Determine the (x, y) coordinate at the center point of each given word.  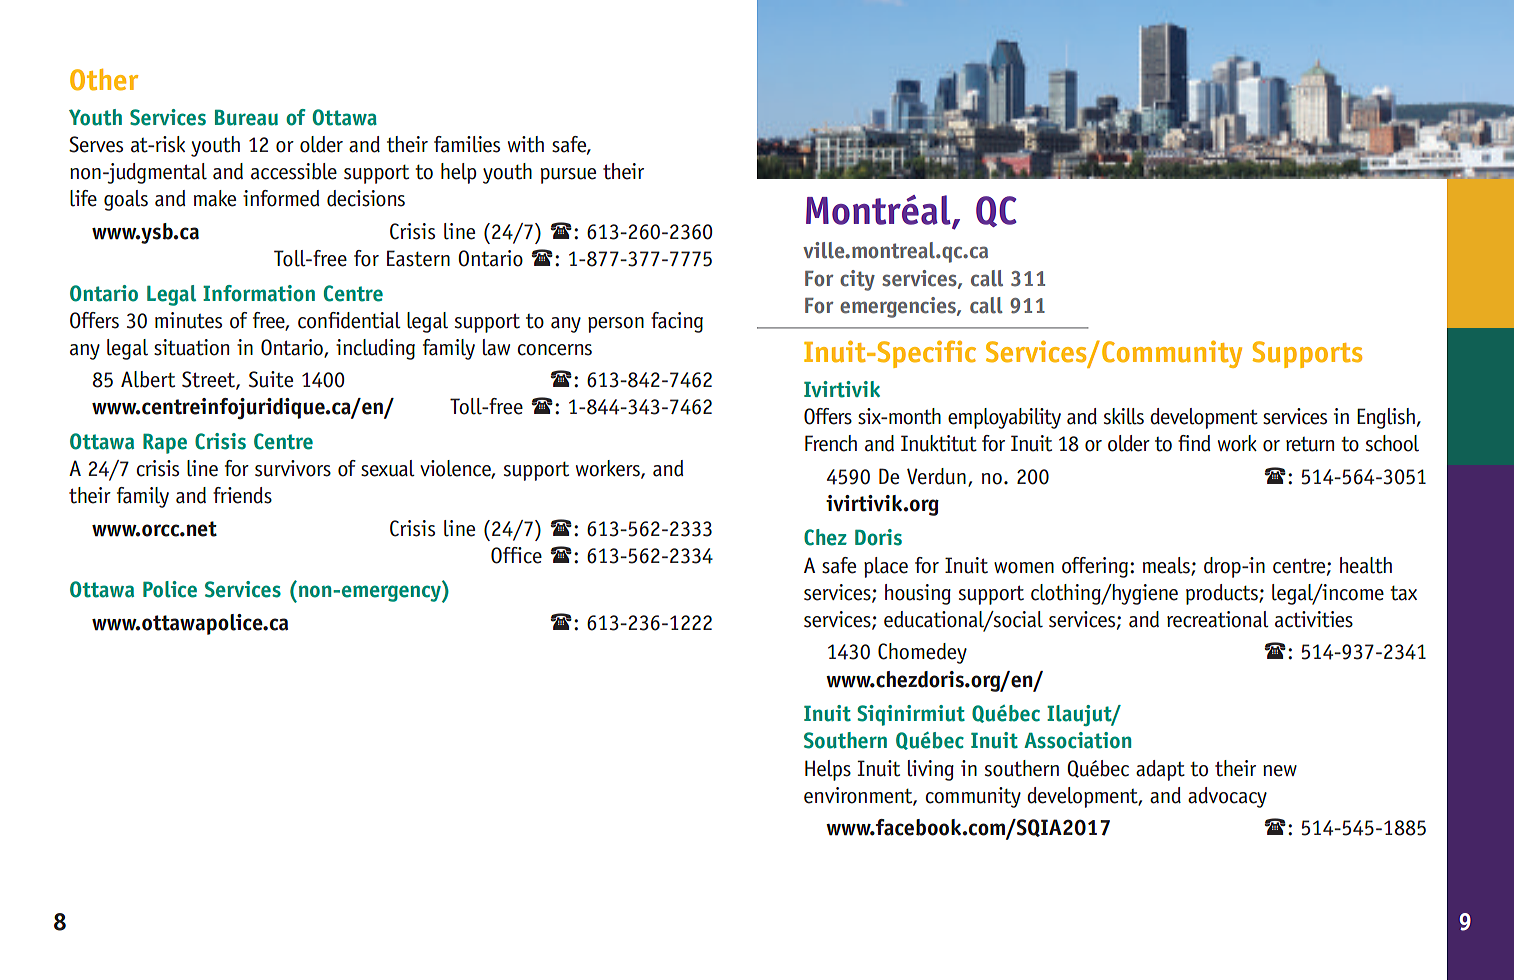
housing (918, 594)
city (857, 280)
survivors (293, 468)
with (526, 144)
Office (516, 555)
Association (1077, 740)
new (1280, 771)
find (1194, 443)
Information (259, 293)
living (931, 770)
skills (1124, 416)
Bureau (246, 117)
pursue (568, 176)
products (1223, 594)
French (831, 443)
